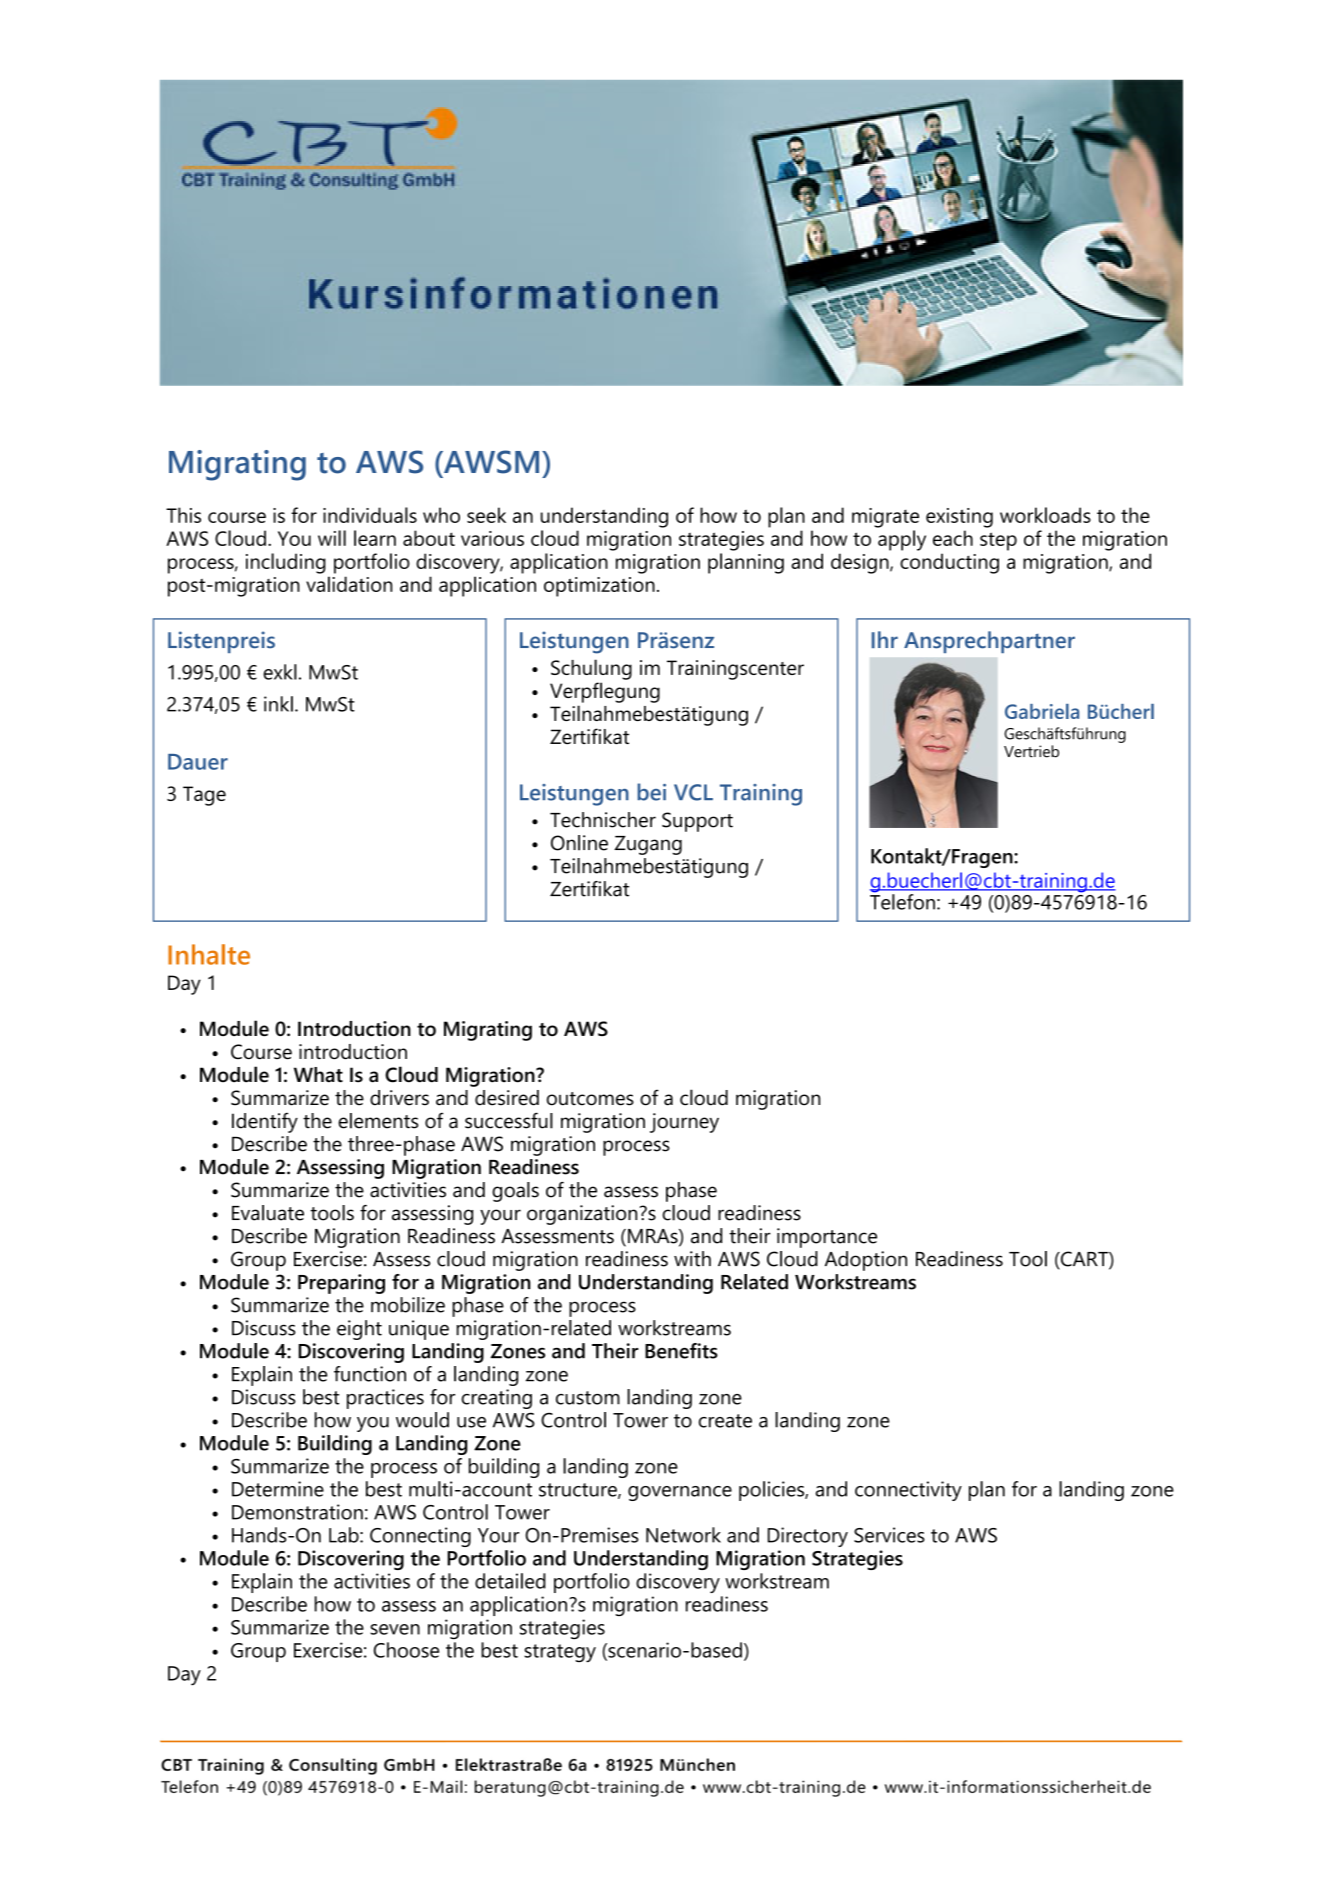 This page has height=1899, width=1343. What do you see at coordinates (286, 563) in the page?
I see `including` at bounding box center [286, 563].
